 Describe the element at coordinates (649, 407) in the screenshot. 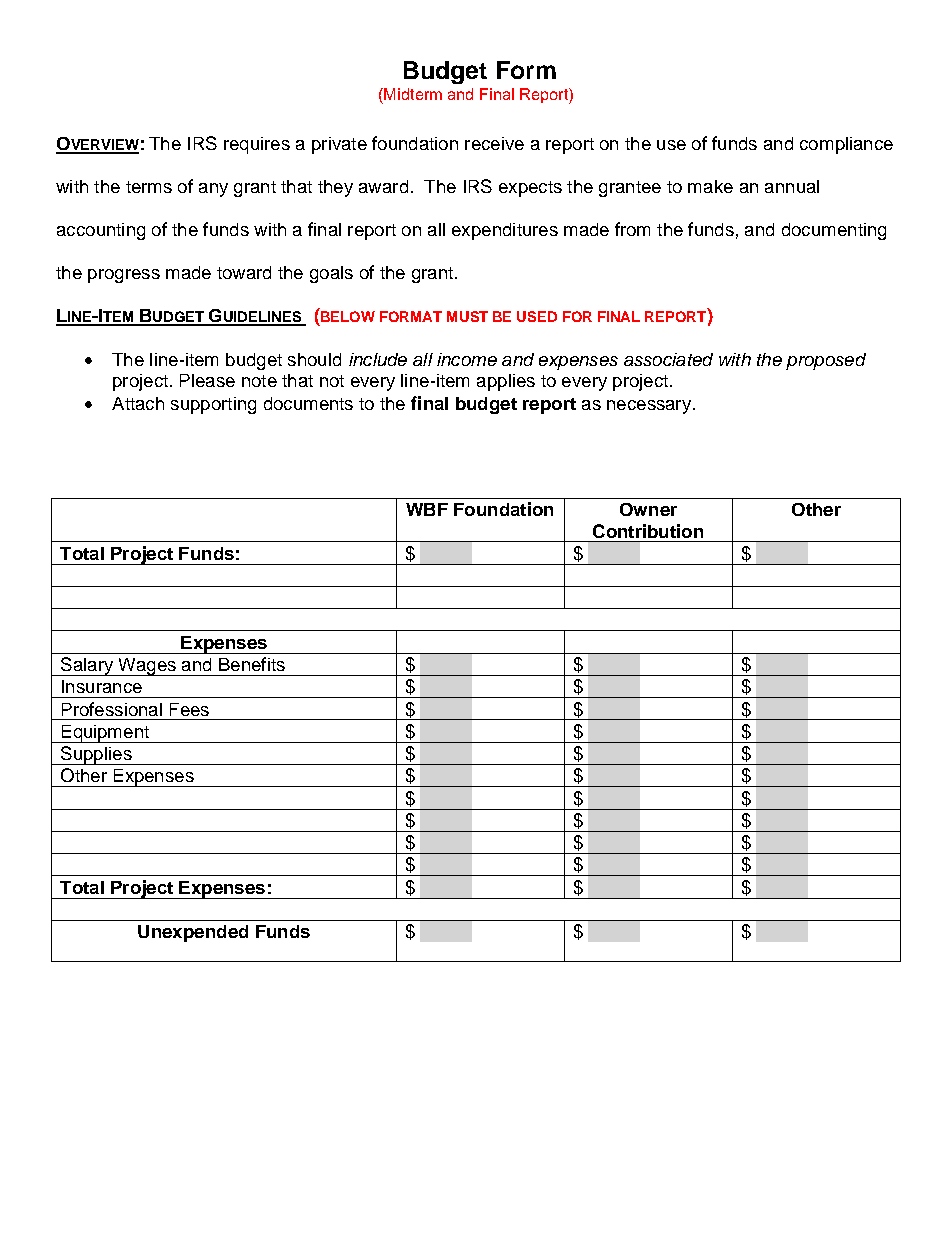

I see `necessary` at that location.
